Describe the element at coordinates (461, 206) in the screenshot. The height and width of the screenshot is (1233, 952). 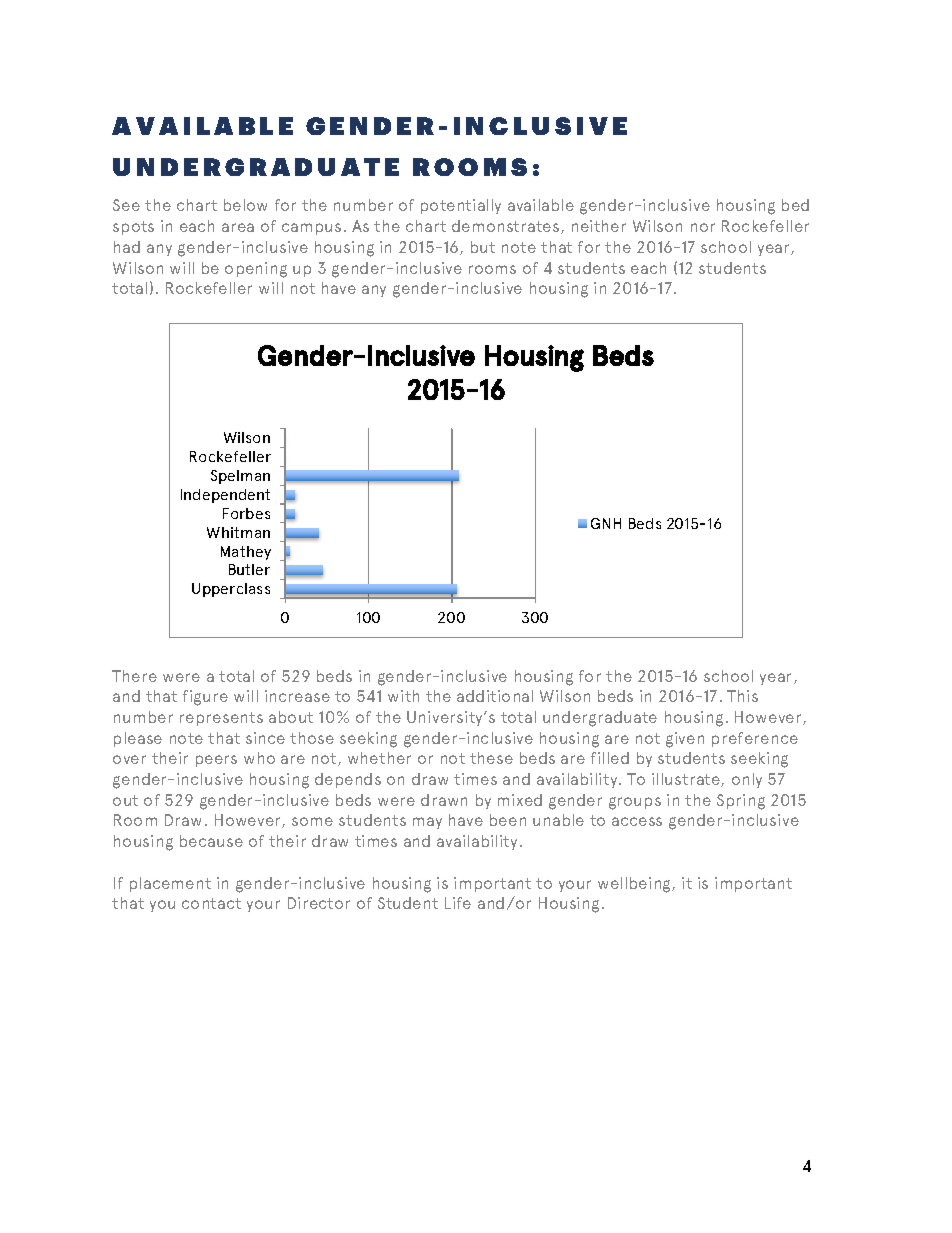
I see `potentially` at that location.
